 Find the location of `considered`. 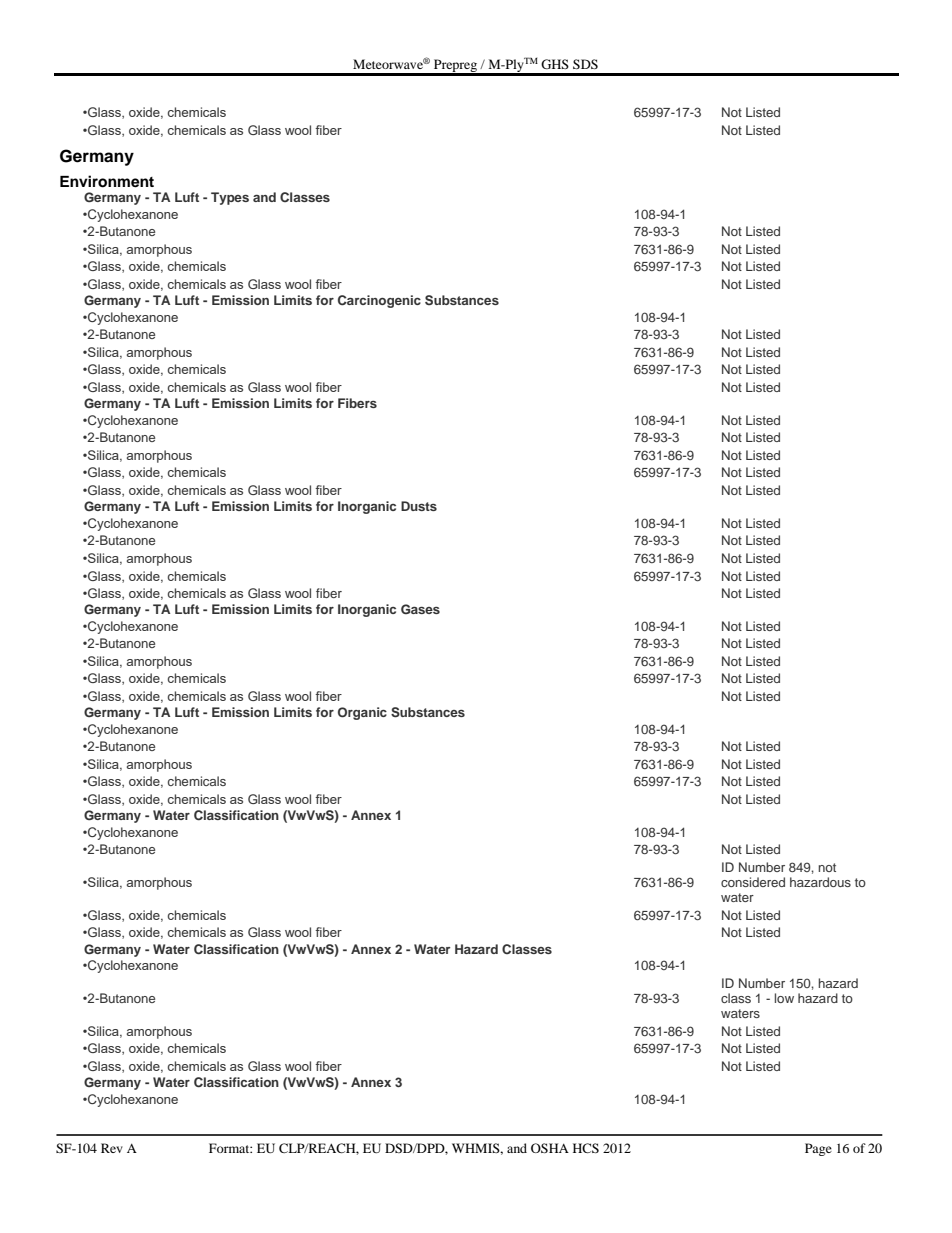

considered is located at coordinates (753, 882).
